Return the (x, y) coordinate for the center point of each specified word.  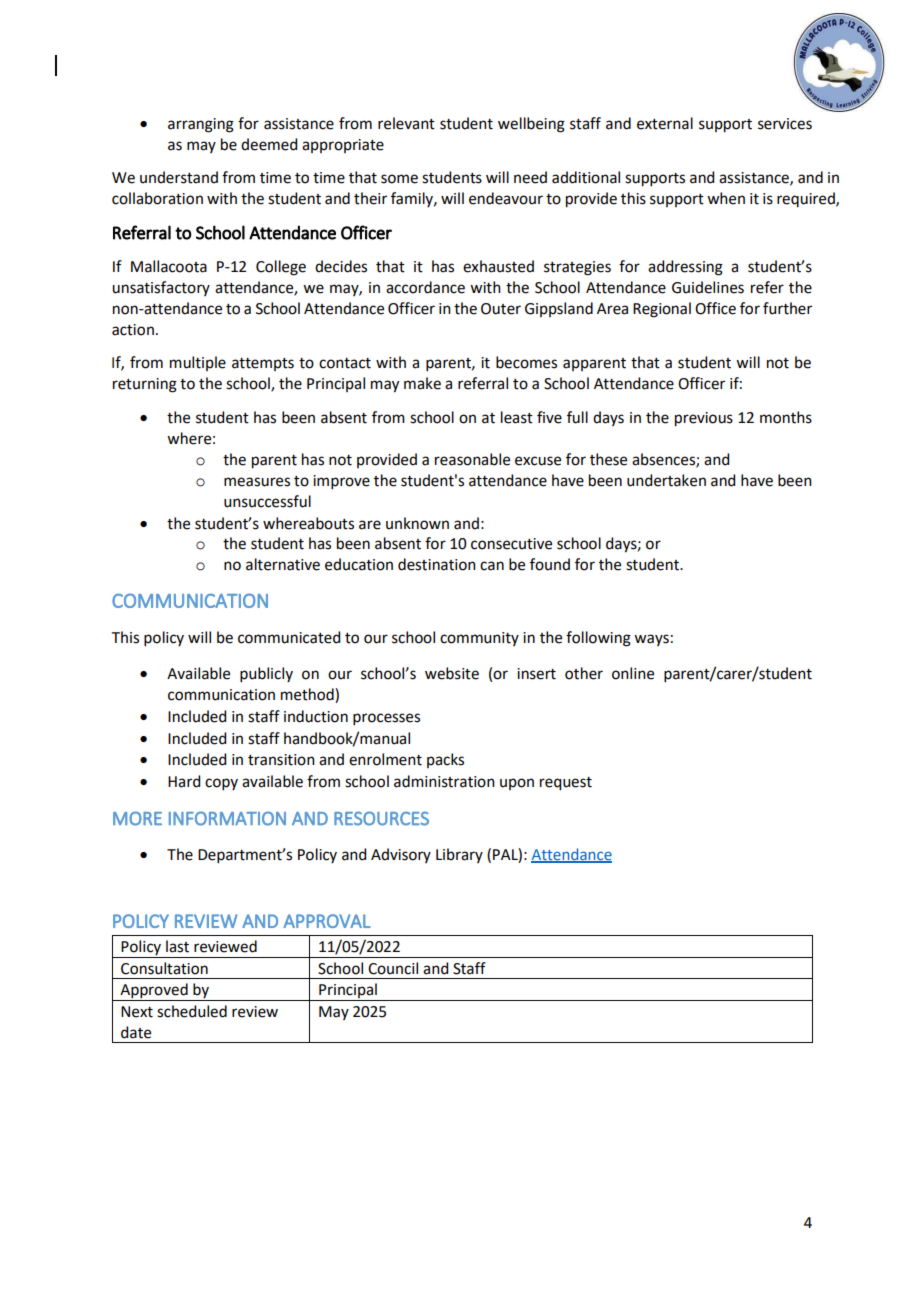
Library (459, 855)
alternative (283, 564)
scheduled (192, 1011)
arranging (201, 125)
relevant (406, 123)
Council (393, 968)
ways (651, 640)
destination (437, 564)
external (665, 123)
